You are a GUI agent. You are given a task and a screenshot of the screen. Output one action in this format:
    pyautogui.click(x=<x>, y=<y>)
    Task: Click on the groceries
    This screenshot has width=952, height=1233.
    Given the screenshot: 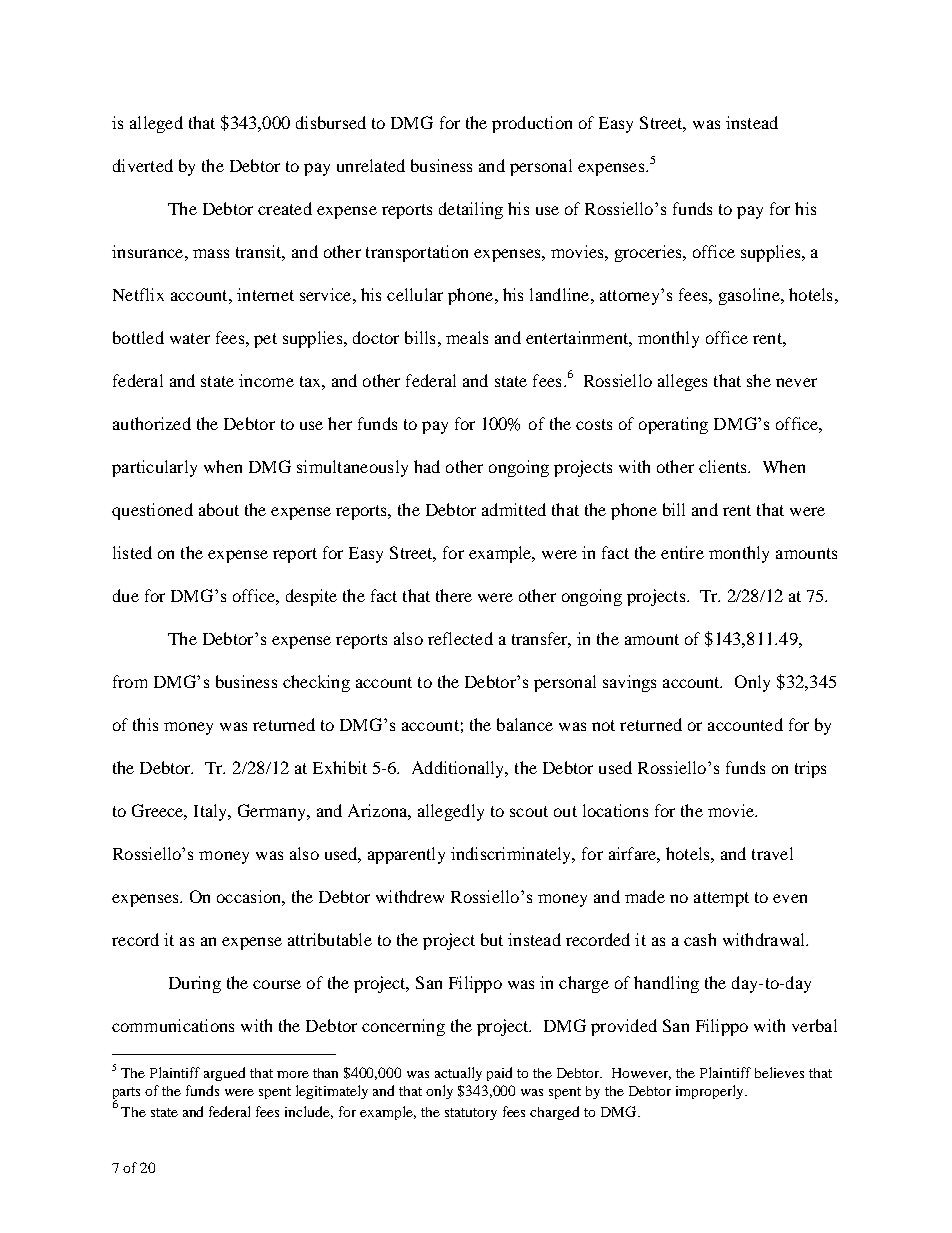 What is the action you would take?
    pyautogui.click(x=649, y=253)
